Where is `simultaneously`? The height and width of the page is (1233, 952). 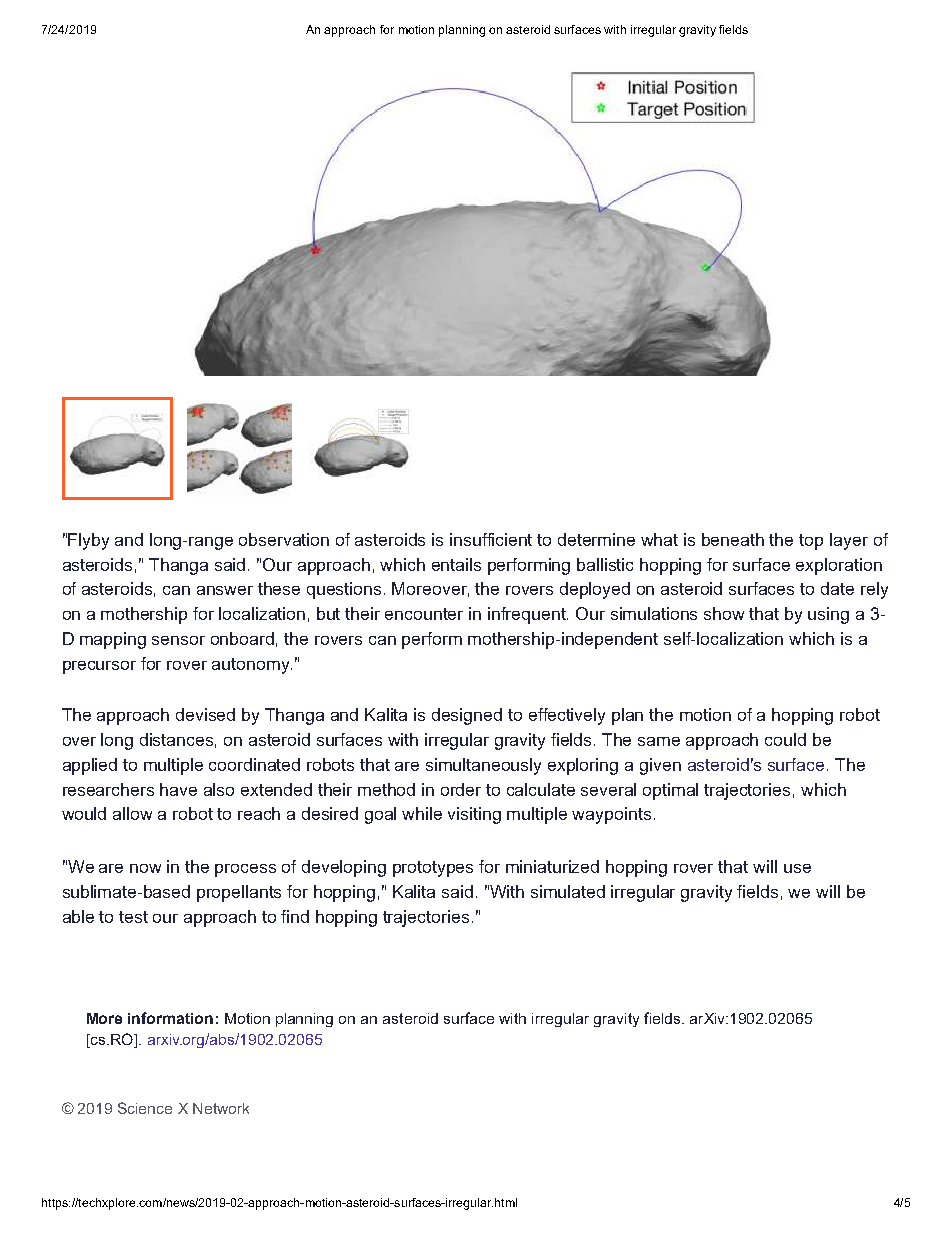
simultaneously is located at coordinates (483, 766).
